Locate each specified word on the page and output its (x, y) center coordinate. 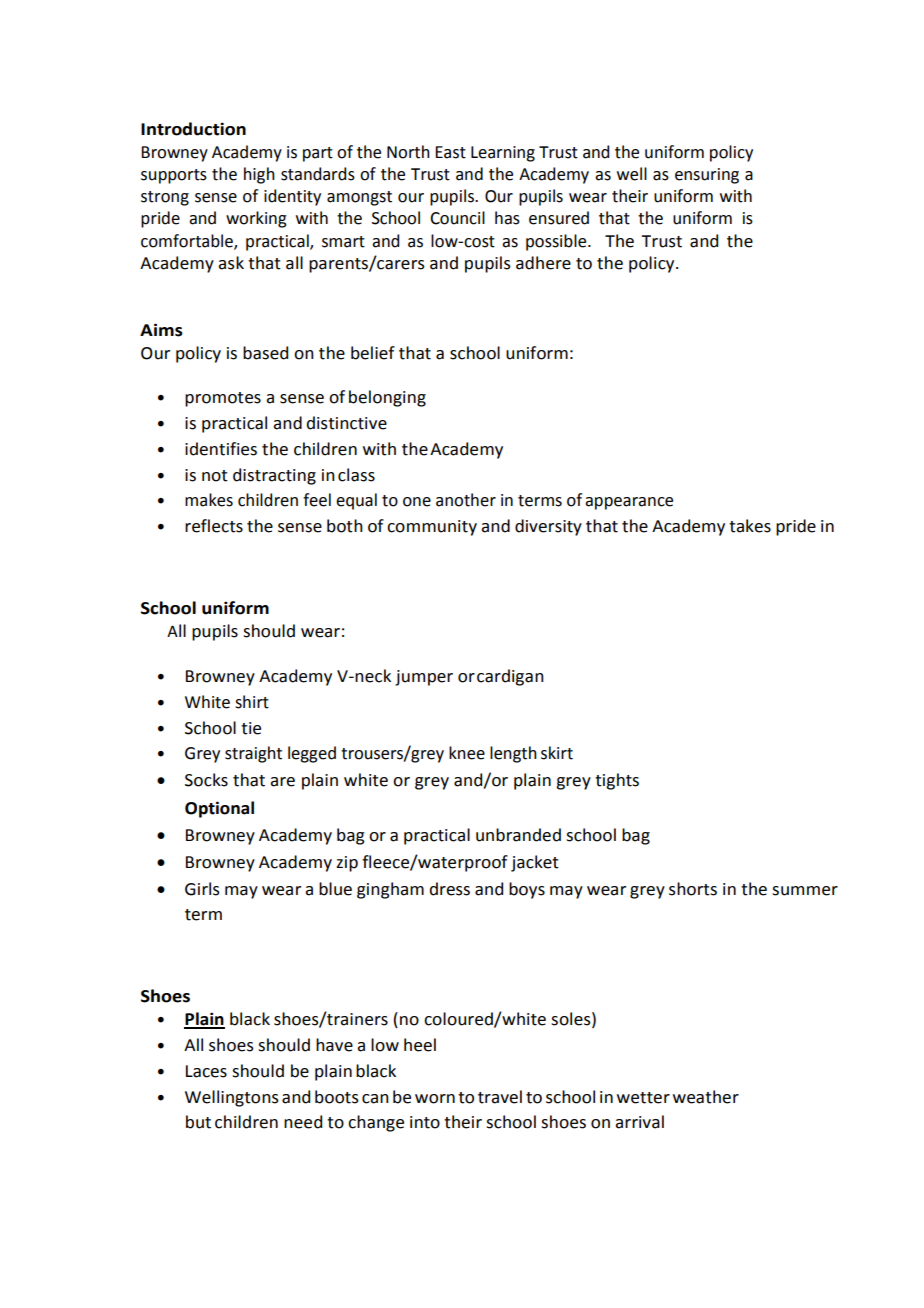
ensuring (707, 176)
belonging (387, 398)
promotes (223, 399)
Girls (202, 889)
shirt (252, 702)
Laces (206, 1071)
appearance (629, 503)
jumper (424, 678)
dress (449, 889)
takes (750, 526)
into (425, 1122)
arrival (639, 1122)
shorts (693, 889)
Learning (503, 154)
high (259, 175)
